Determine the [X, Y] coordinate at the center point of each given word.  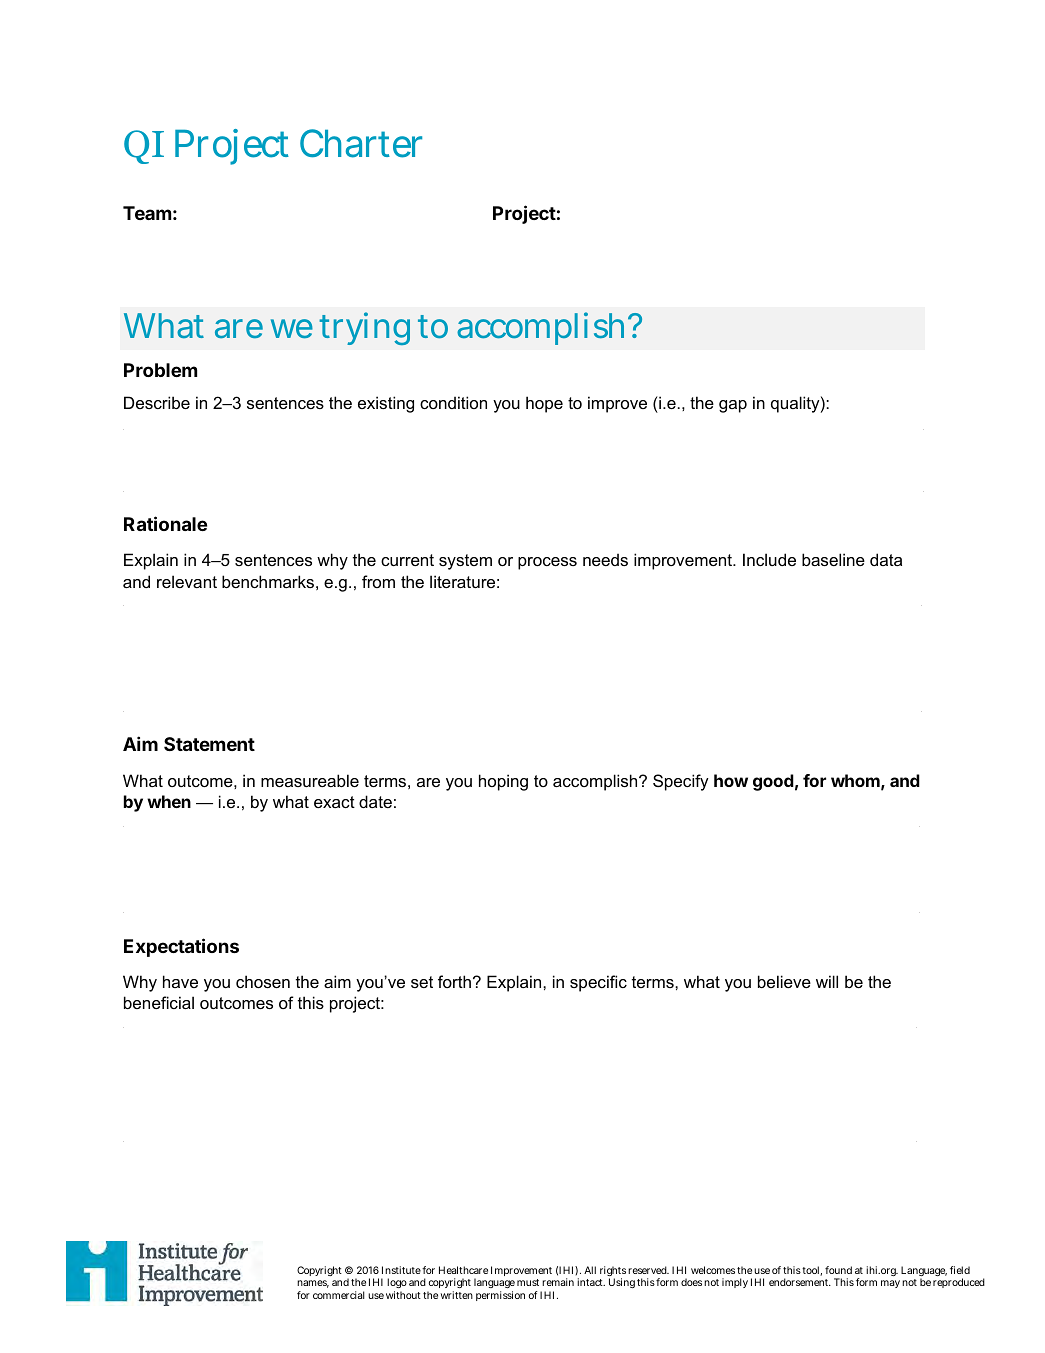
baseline [833, 559]
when [169, 801]
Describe [157, 402]
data [886, 559]
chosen [263, 981]
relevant [187, 581]
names [313, 1284]
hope [544, 404]
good [773, 782]
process [547, 563]
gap [733, 406]
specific [598, 983]
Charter [361, 143]
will [827, 981]
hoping [503, 782]
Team [147, 213]
